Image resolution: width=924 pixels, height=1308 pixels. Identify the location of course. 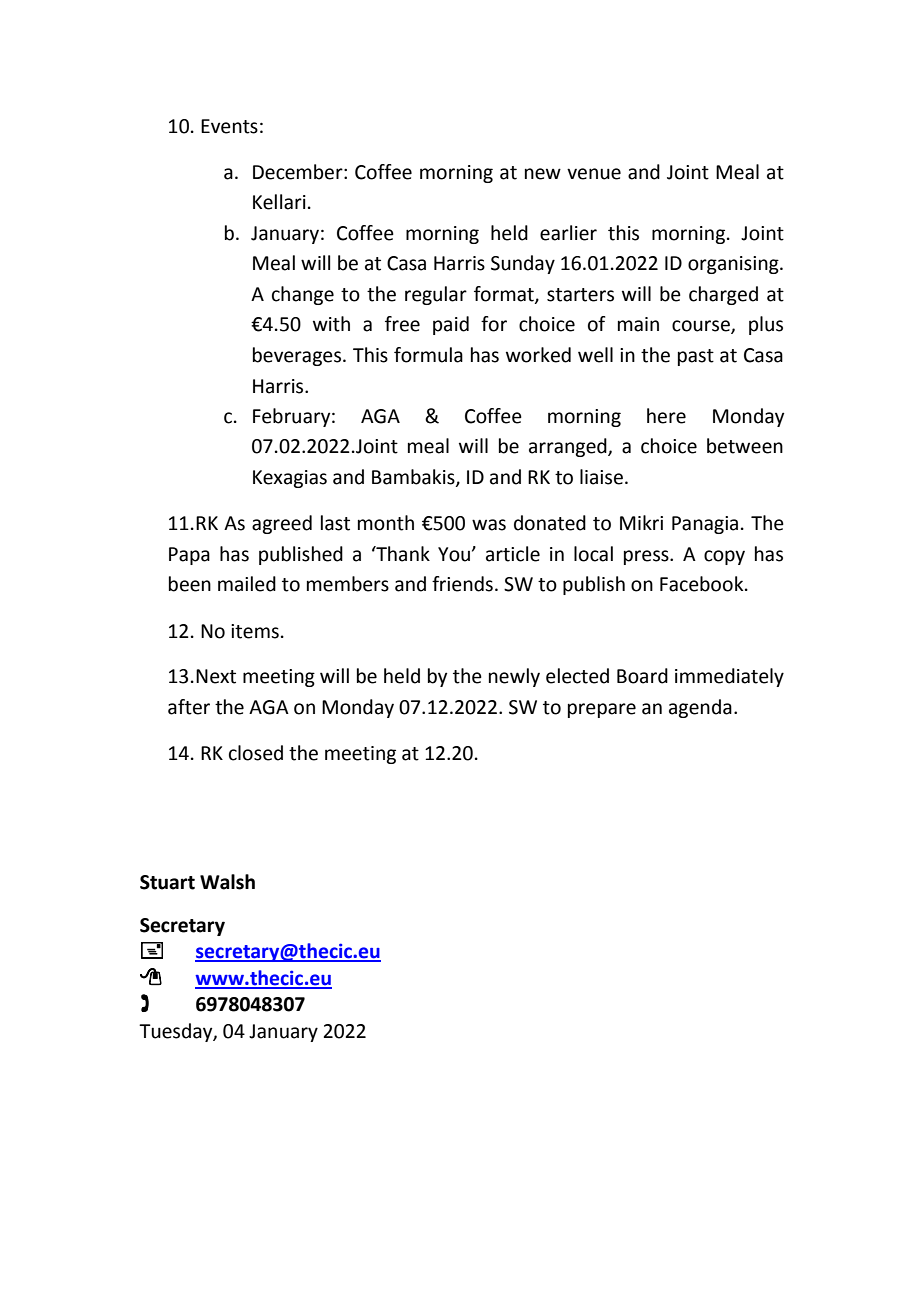
(702, 327).
